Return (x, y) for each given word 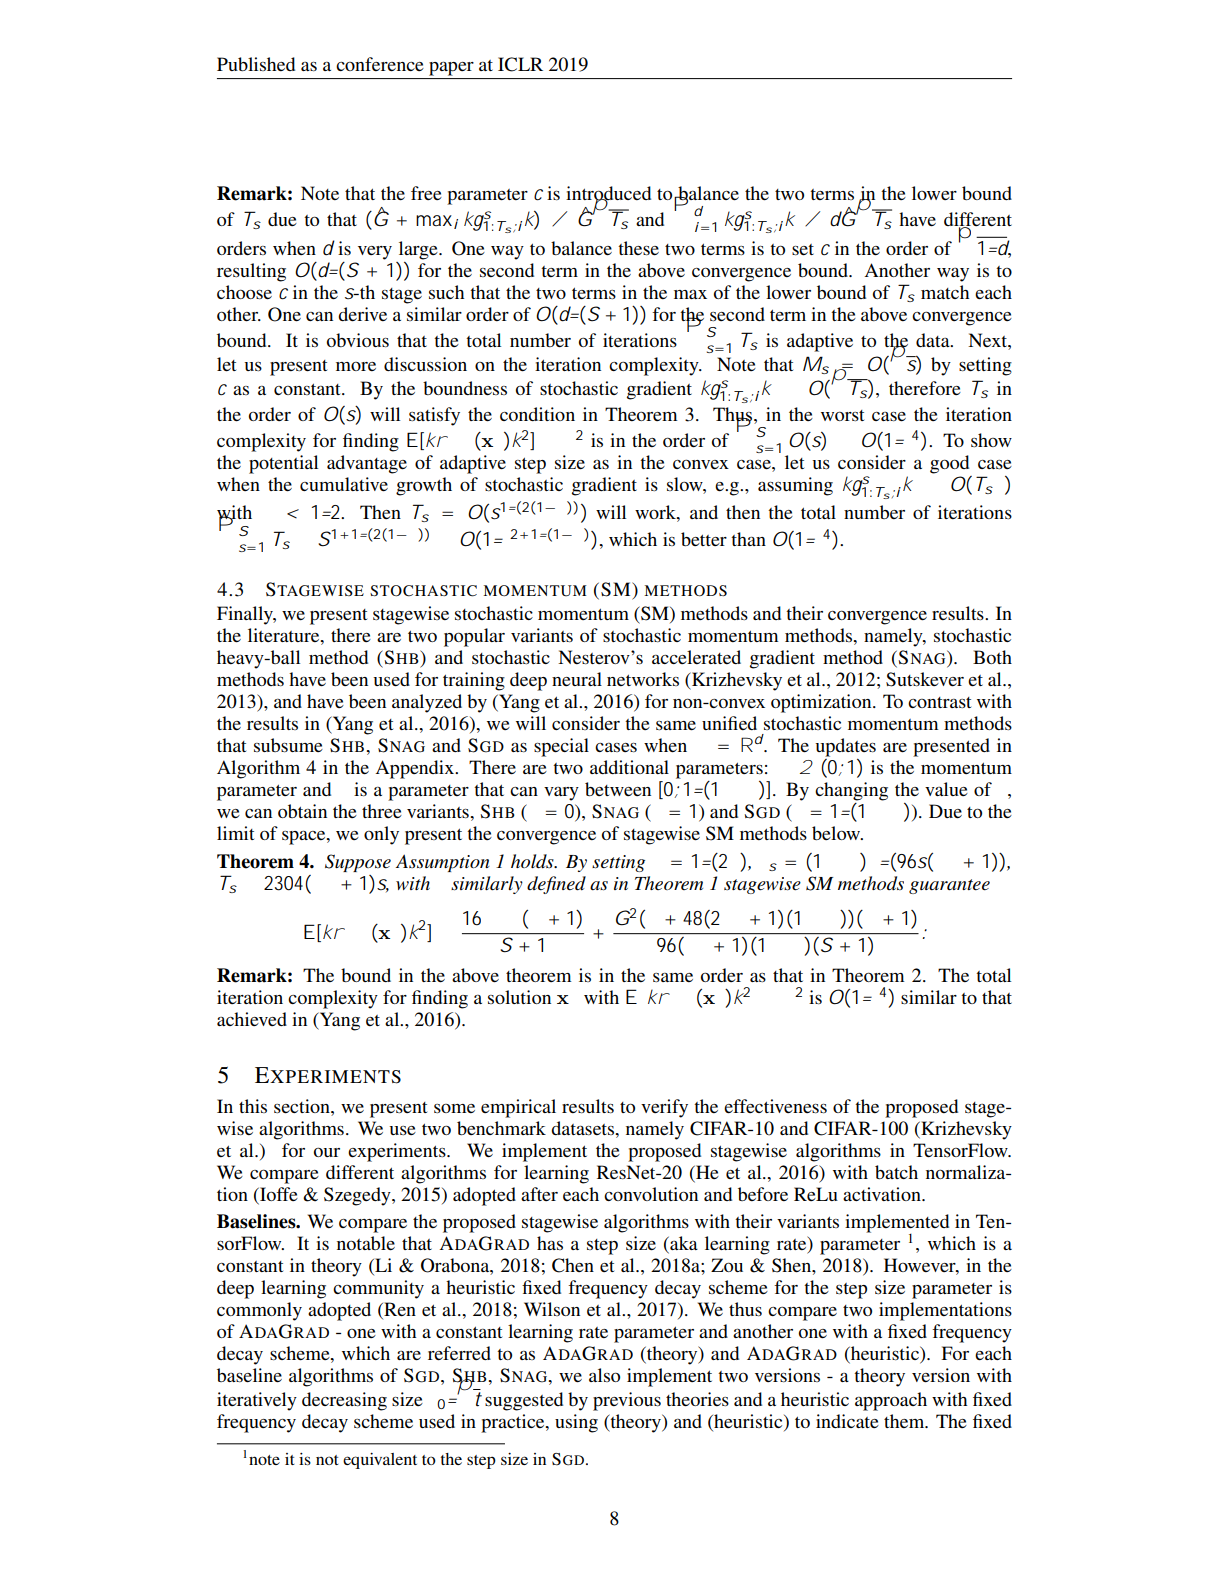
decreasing (344, 1401)
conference (380, 64)
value (946, 789)
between (618, 789)
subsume (288, 745)
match (945, 292)
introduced (608, 194)
